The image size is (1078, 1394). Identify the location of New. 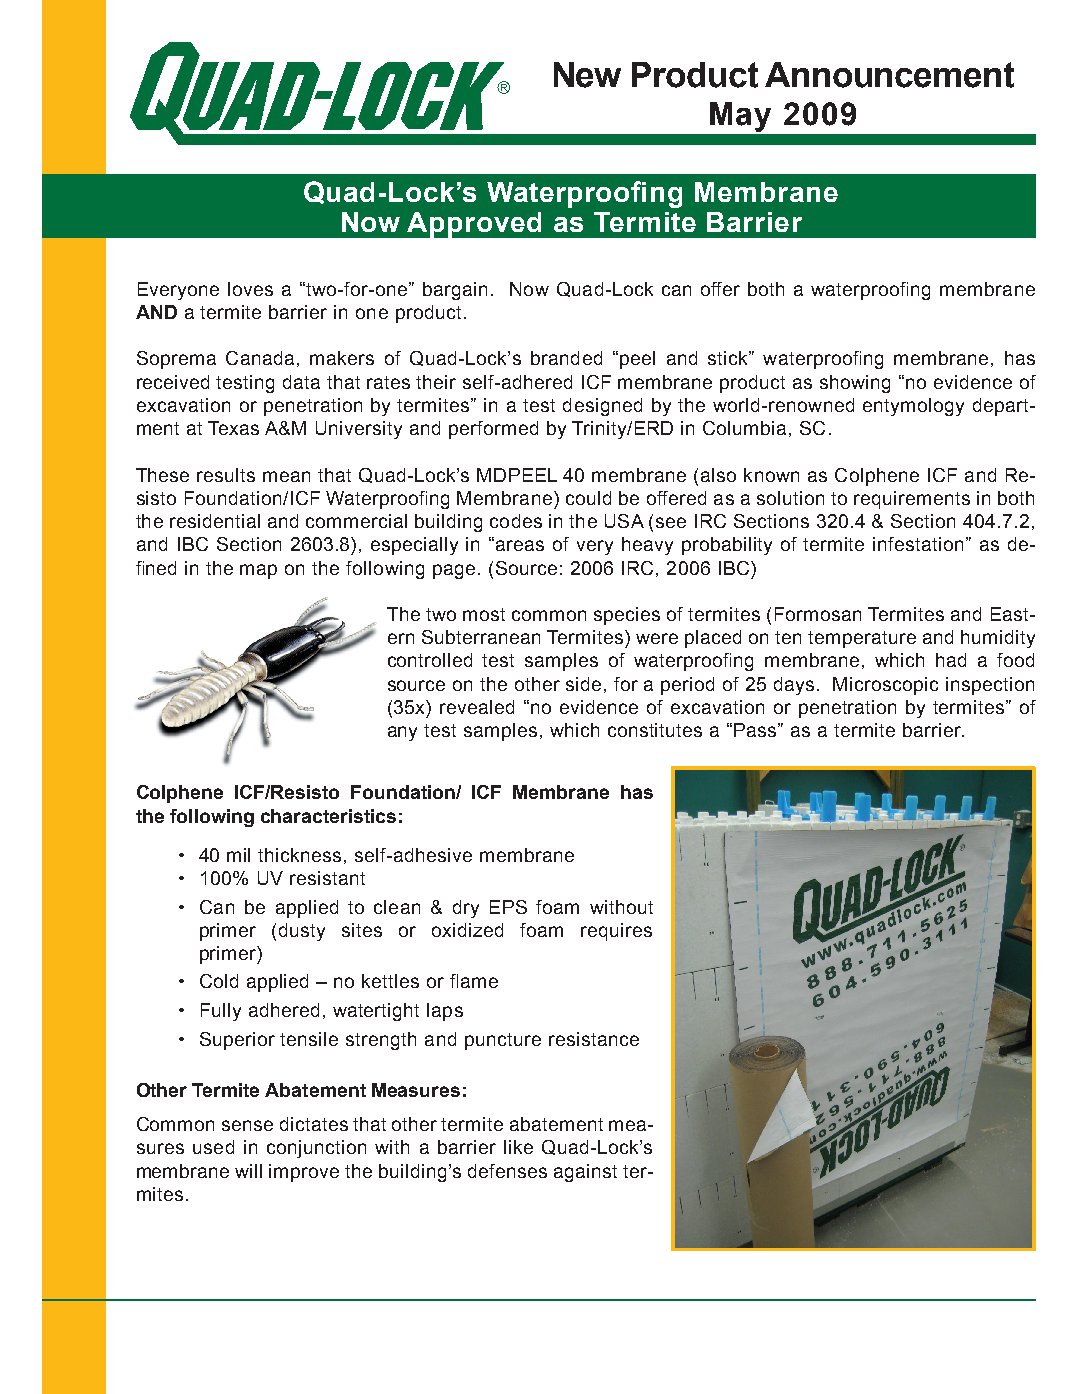
(587, 75).
